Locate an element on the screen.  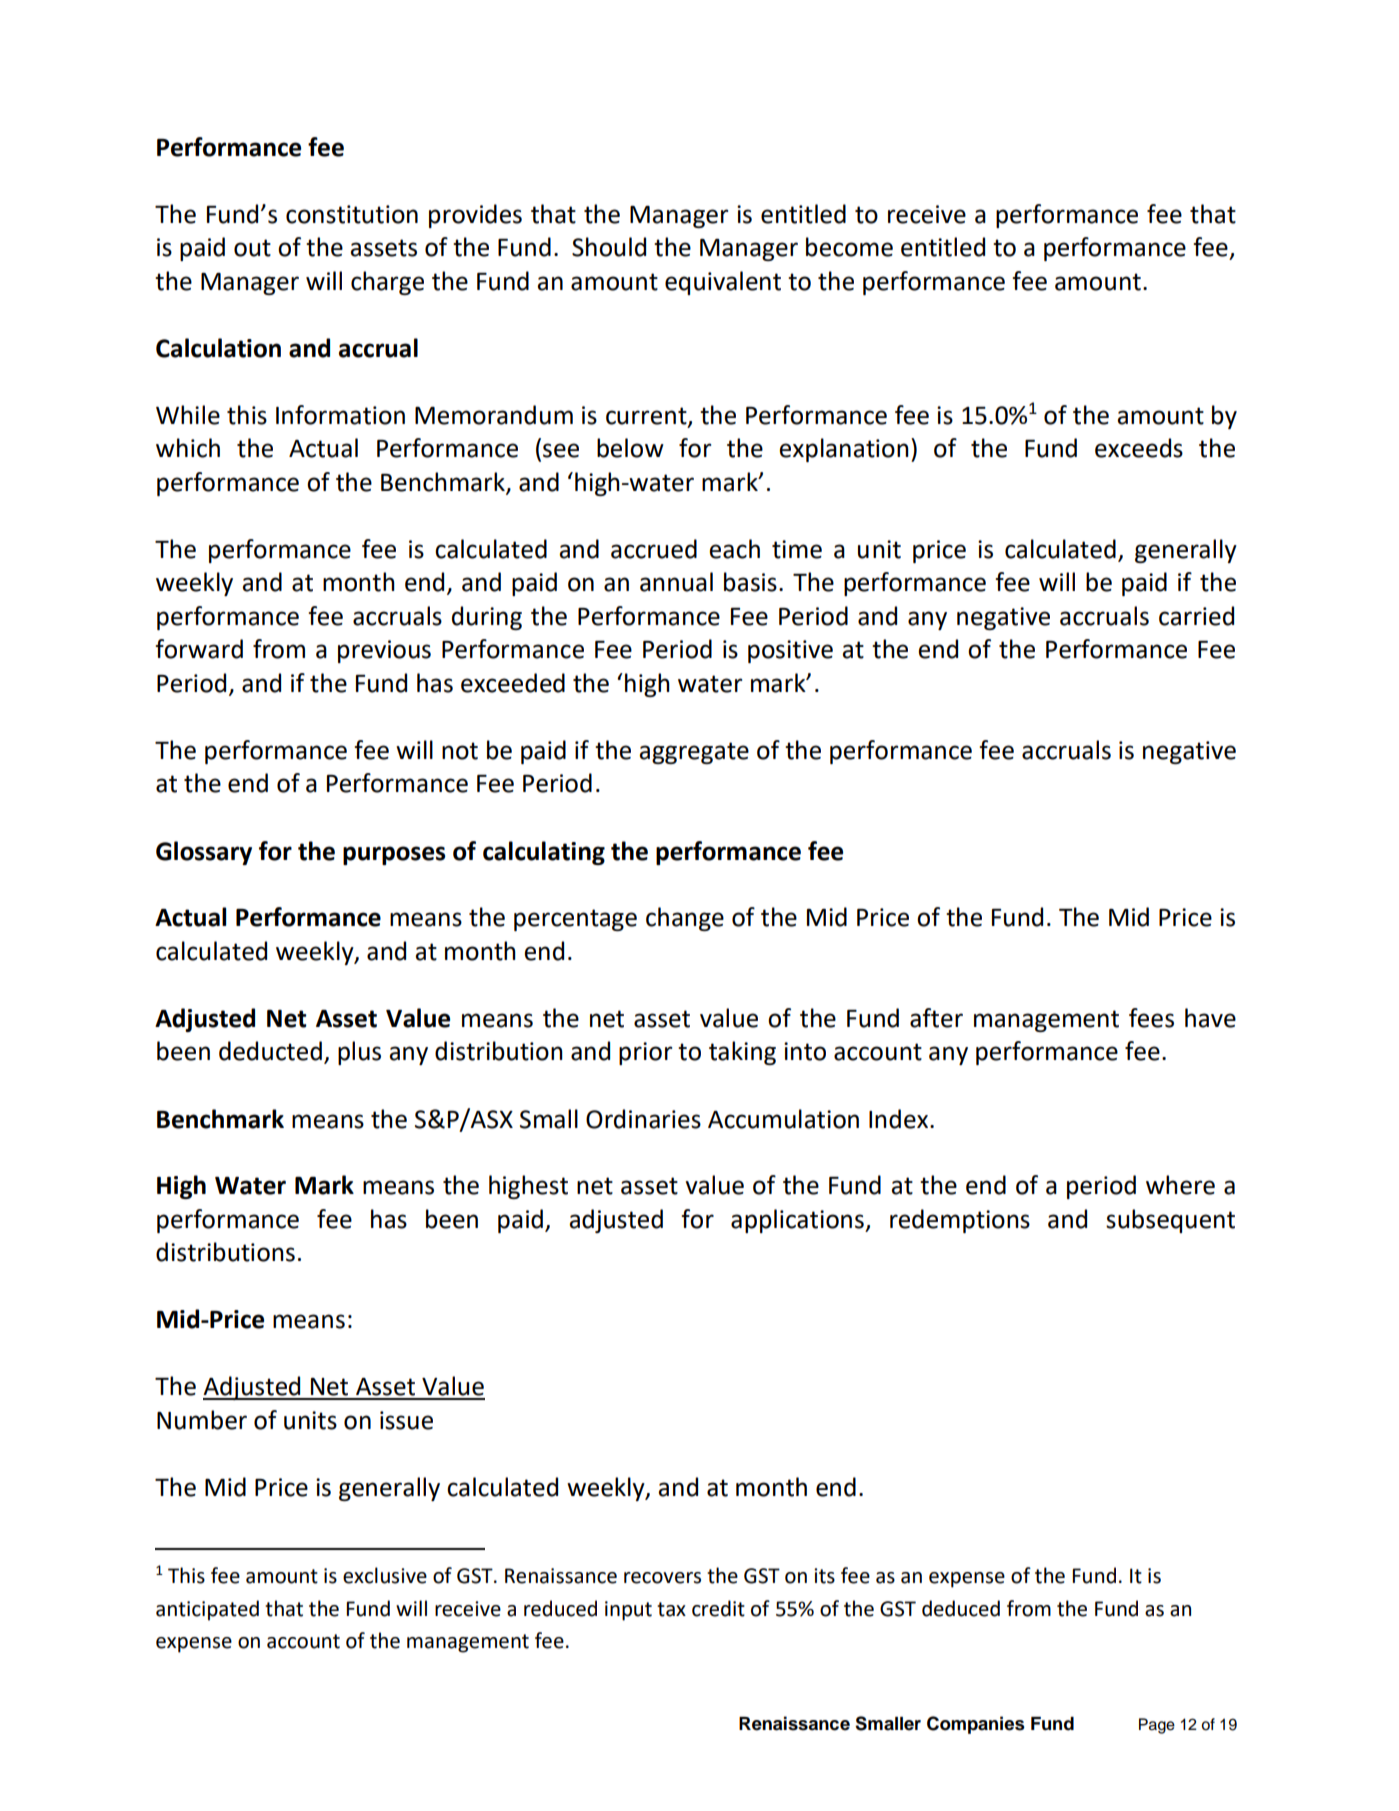
become is located at coordinates (849, 247).
